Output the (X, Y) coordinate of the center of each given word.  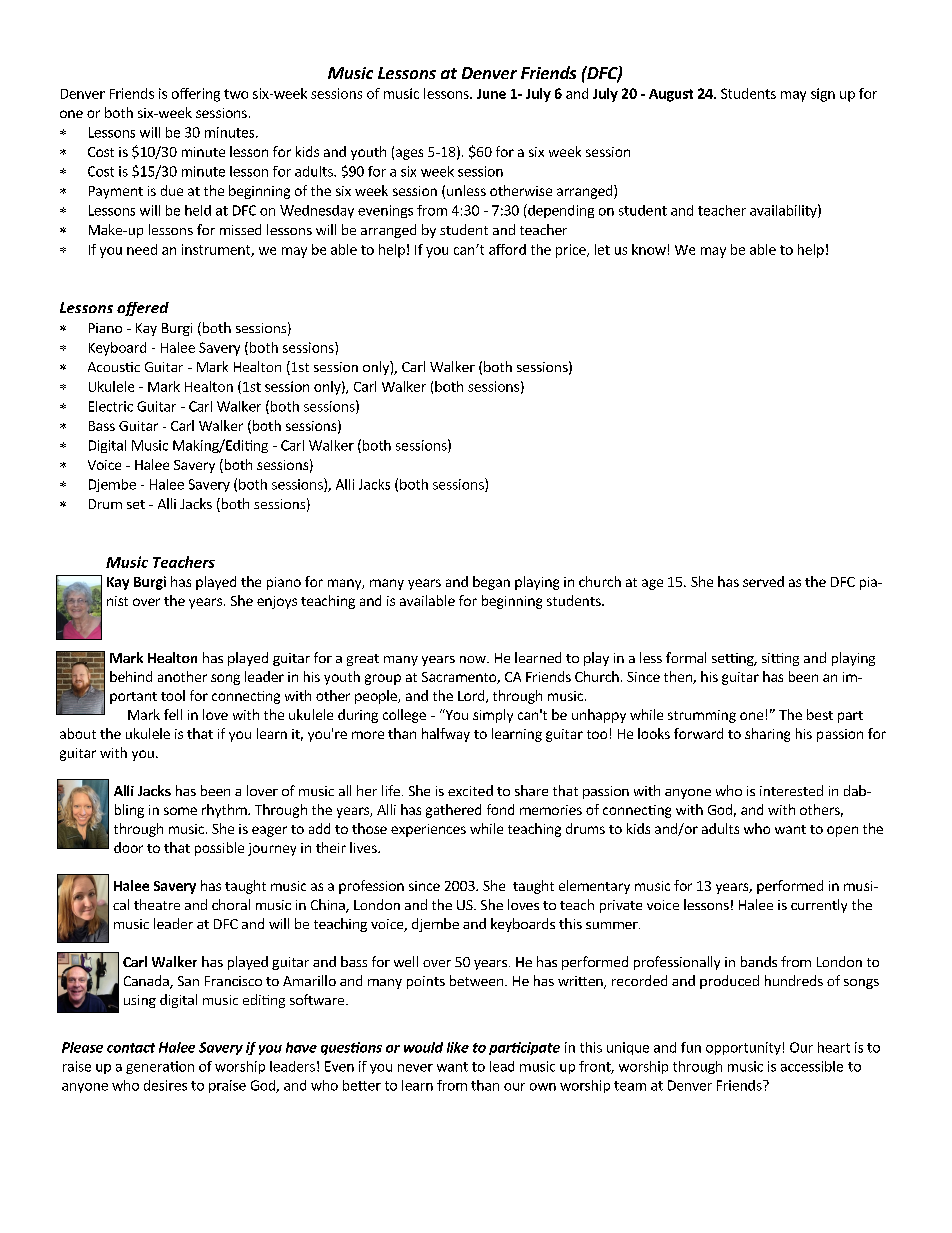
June (491, 94)
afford (507, 249)
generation (160, 1067)
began (491, 583)
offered (143, 309)
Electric (111, 406)
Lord (472, 696)
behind (131, 676)
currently (819, 906)
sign (823, 95)
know (649, 249)
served (763, 581)
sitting (780, 659)
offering (196, 95)
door (128, 847)
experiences (428, 830)
